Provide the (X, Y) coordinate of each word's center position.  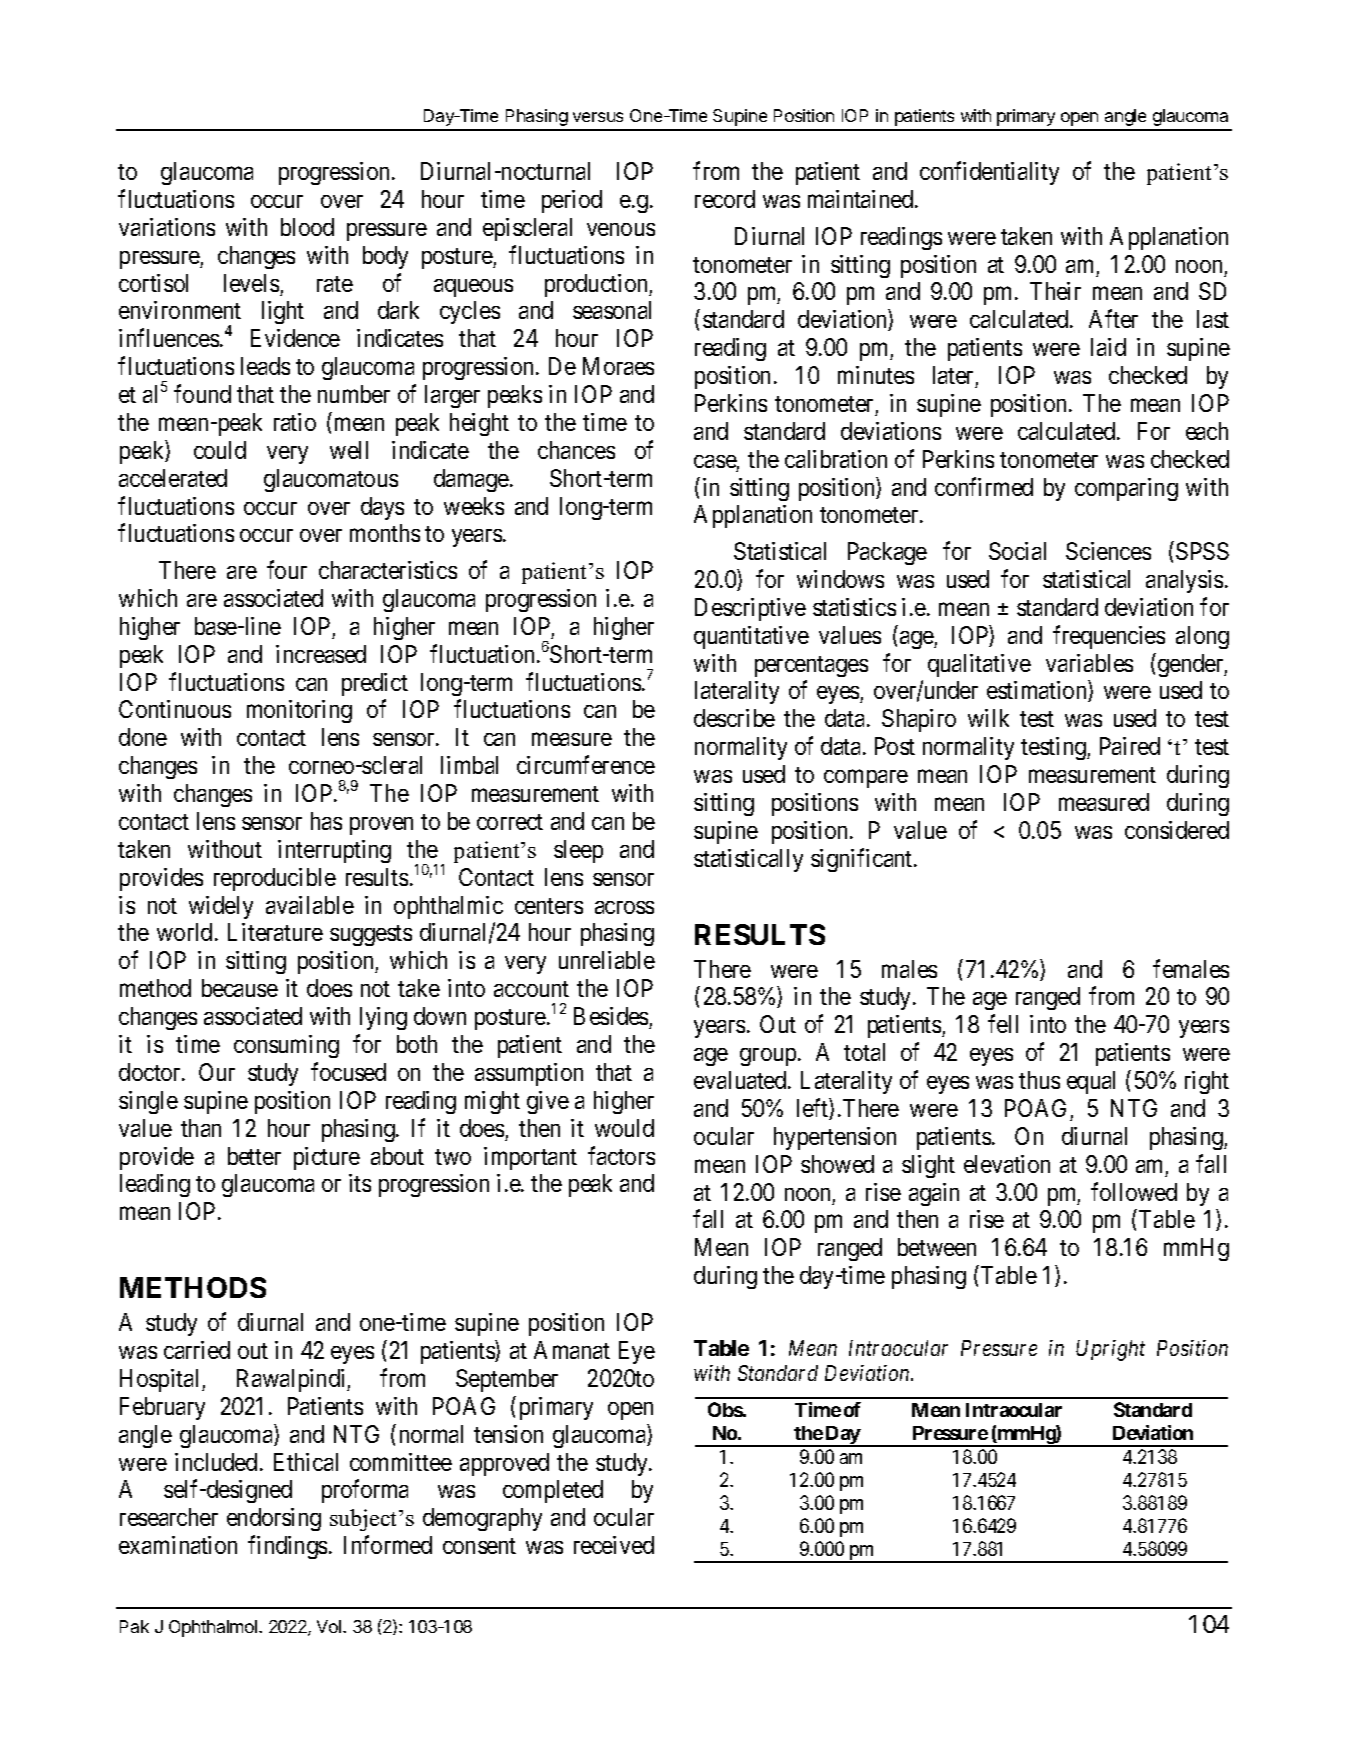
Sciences (1108, 551)
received (614, 1545)
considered (1177, 830)
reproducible (275, 879)
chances (576, 450)
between (937, 1247)
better (254, 1156)
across (624, 907)
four (287, 570)
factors (621, 1155)
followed (1134, 1191)
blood (307, 227)
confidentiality (989, 173)
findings (287, 1547)
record (725, 199)
